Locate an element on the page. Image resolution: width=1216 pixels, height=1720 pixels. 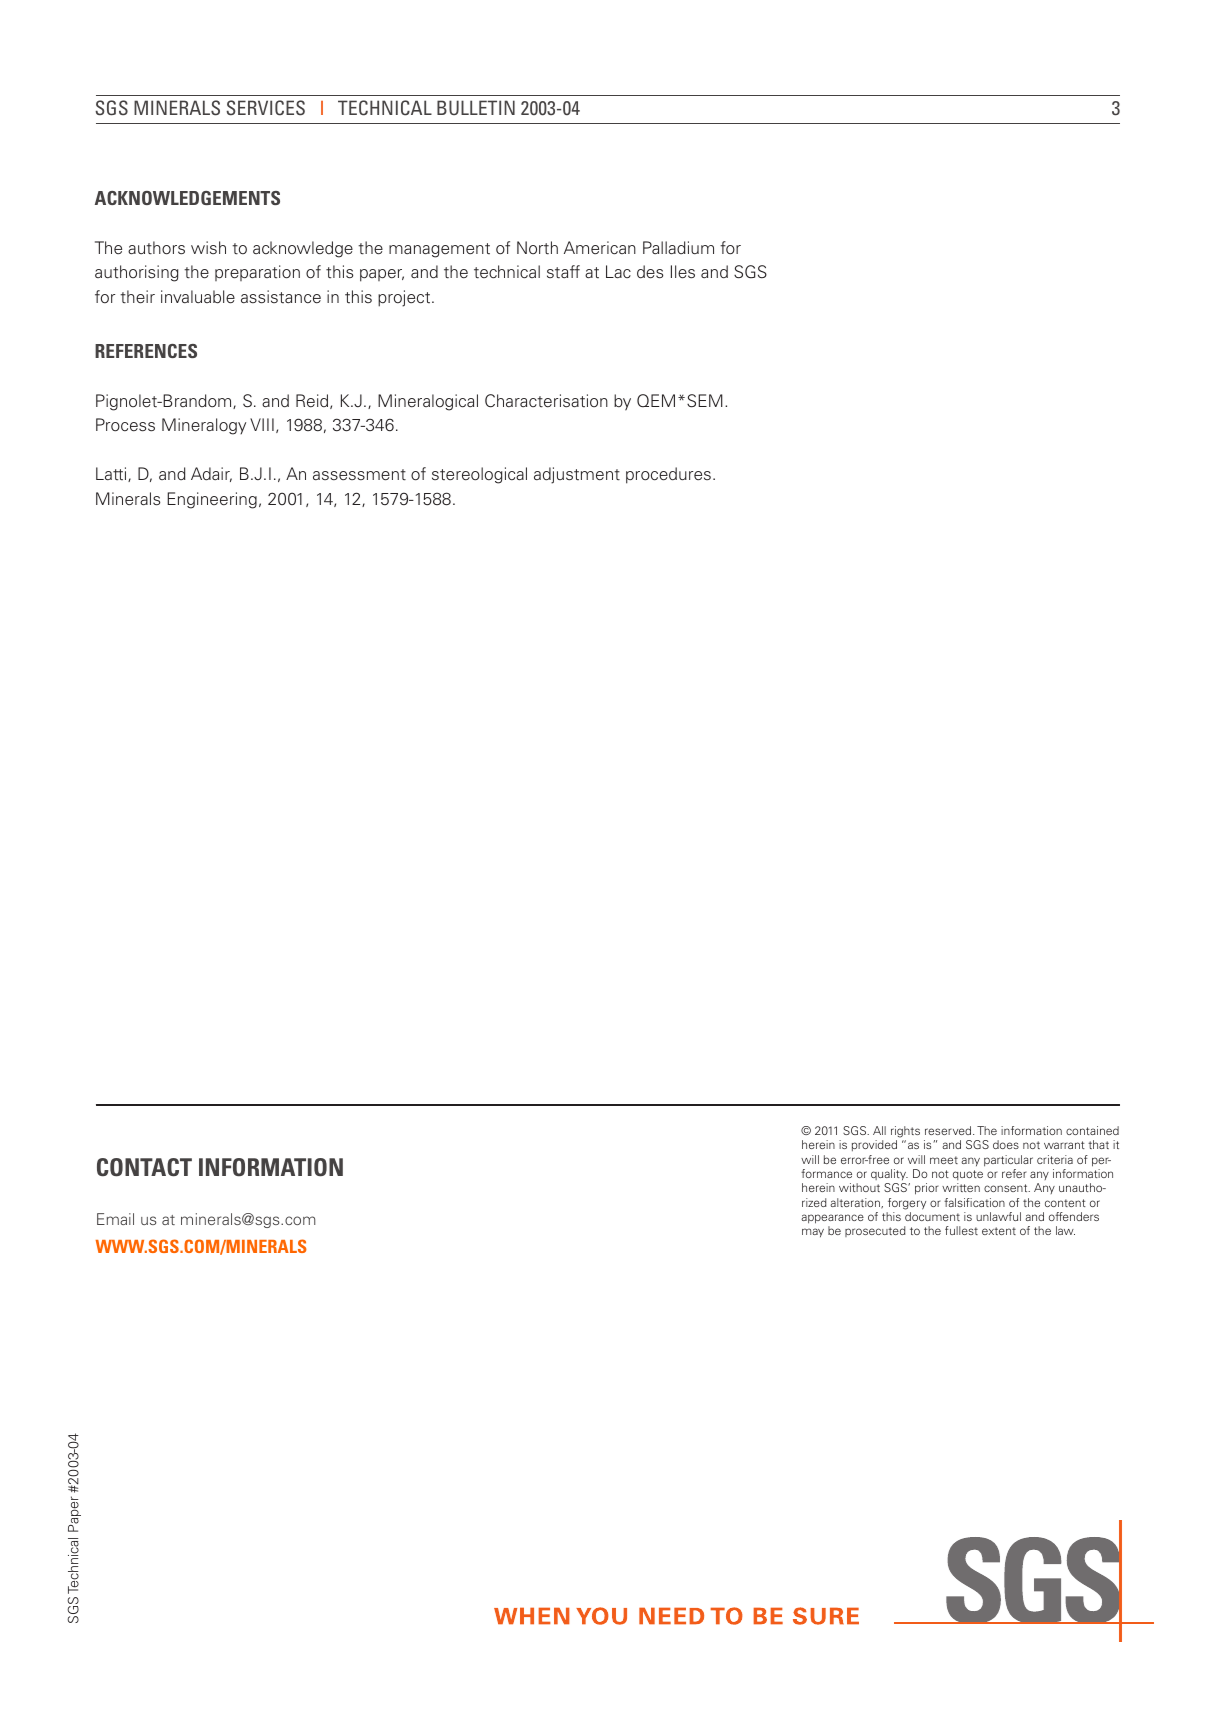
rights is located at coordinates (905, 1132).
